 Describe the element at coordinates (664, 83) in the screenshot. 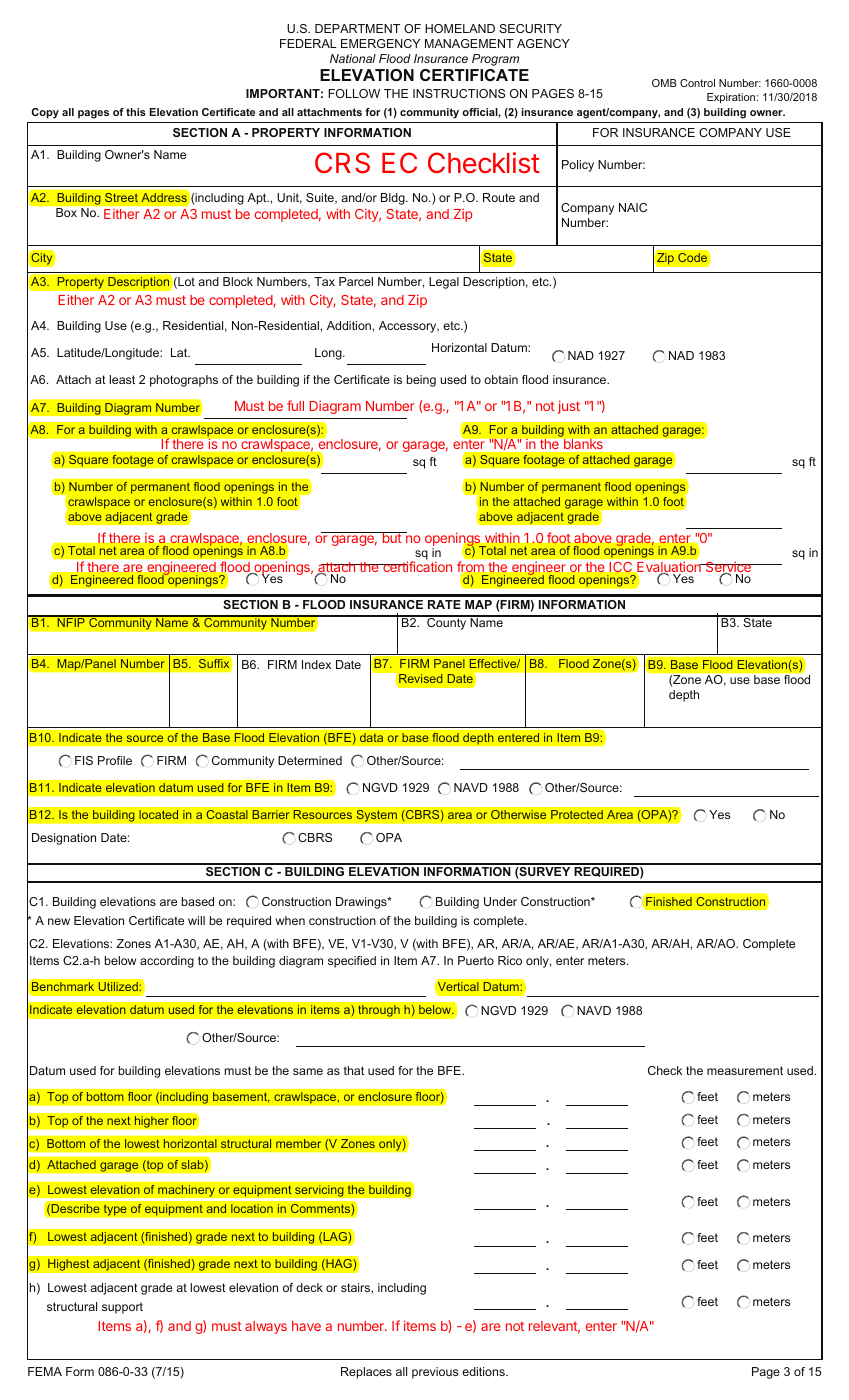

I see `OMB` at that location.
